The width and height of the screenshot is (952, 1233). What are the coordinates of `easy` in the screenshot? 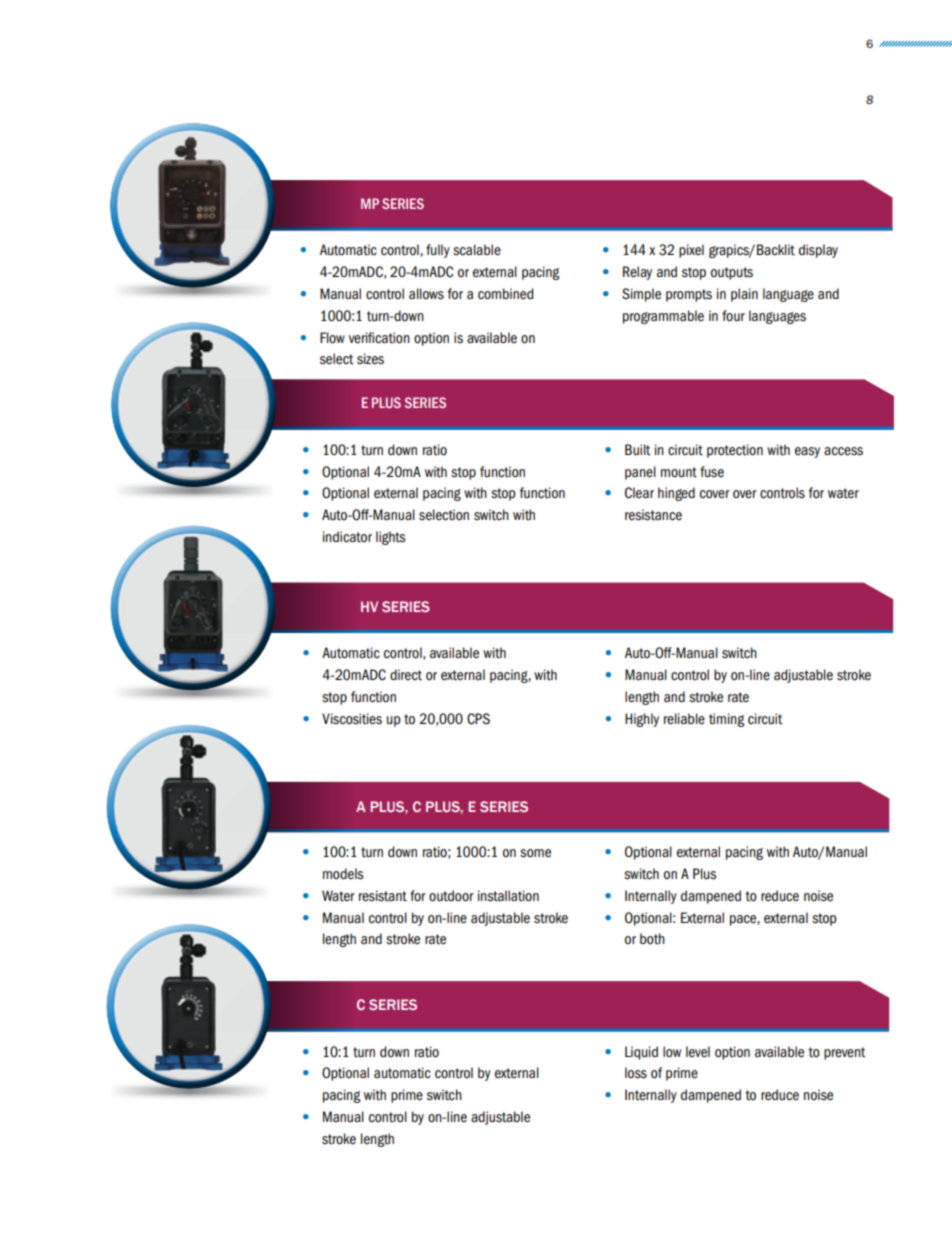 It's located at (807, 452).
